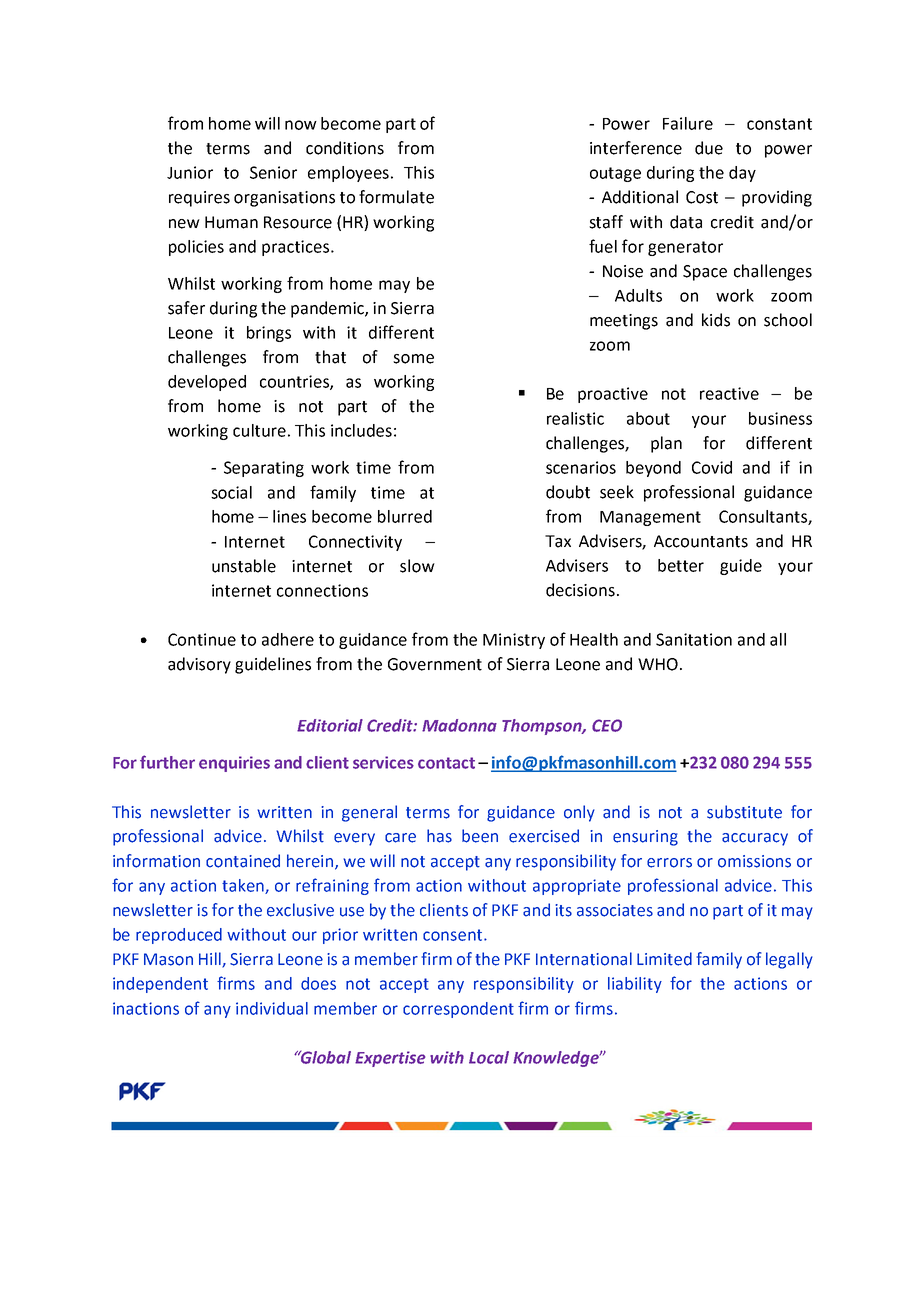  I want to click on unstable, so click(244, 566).
